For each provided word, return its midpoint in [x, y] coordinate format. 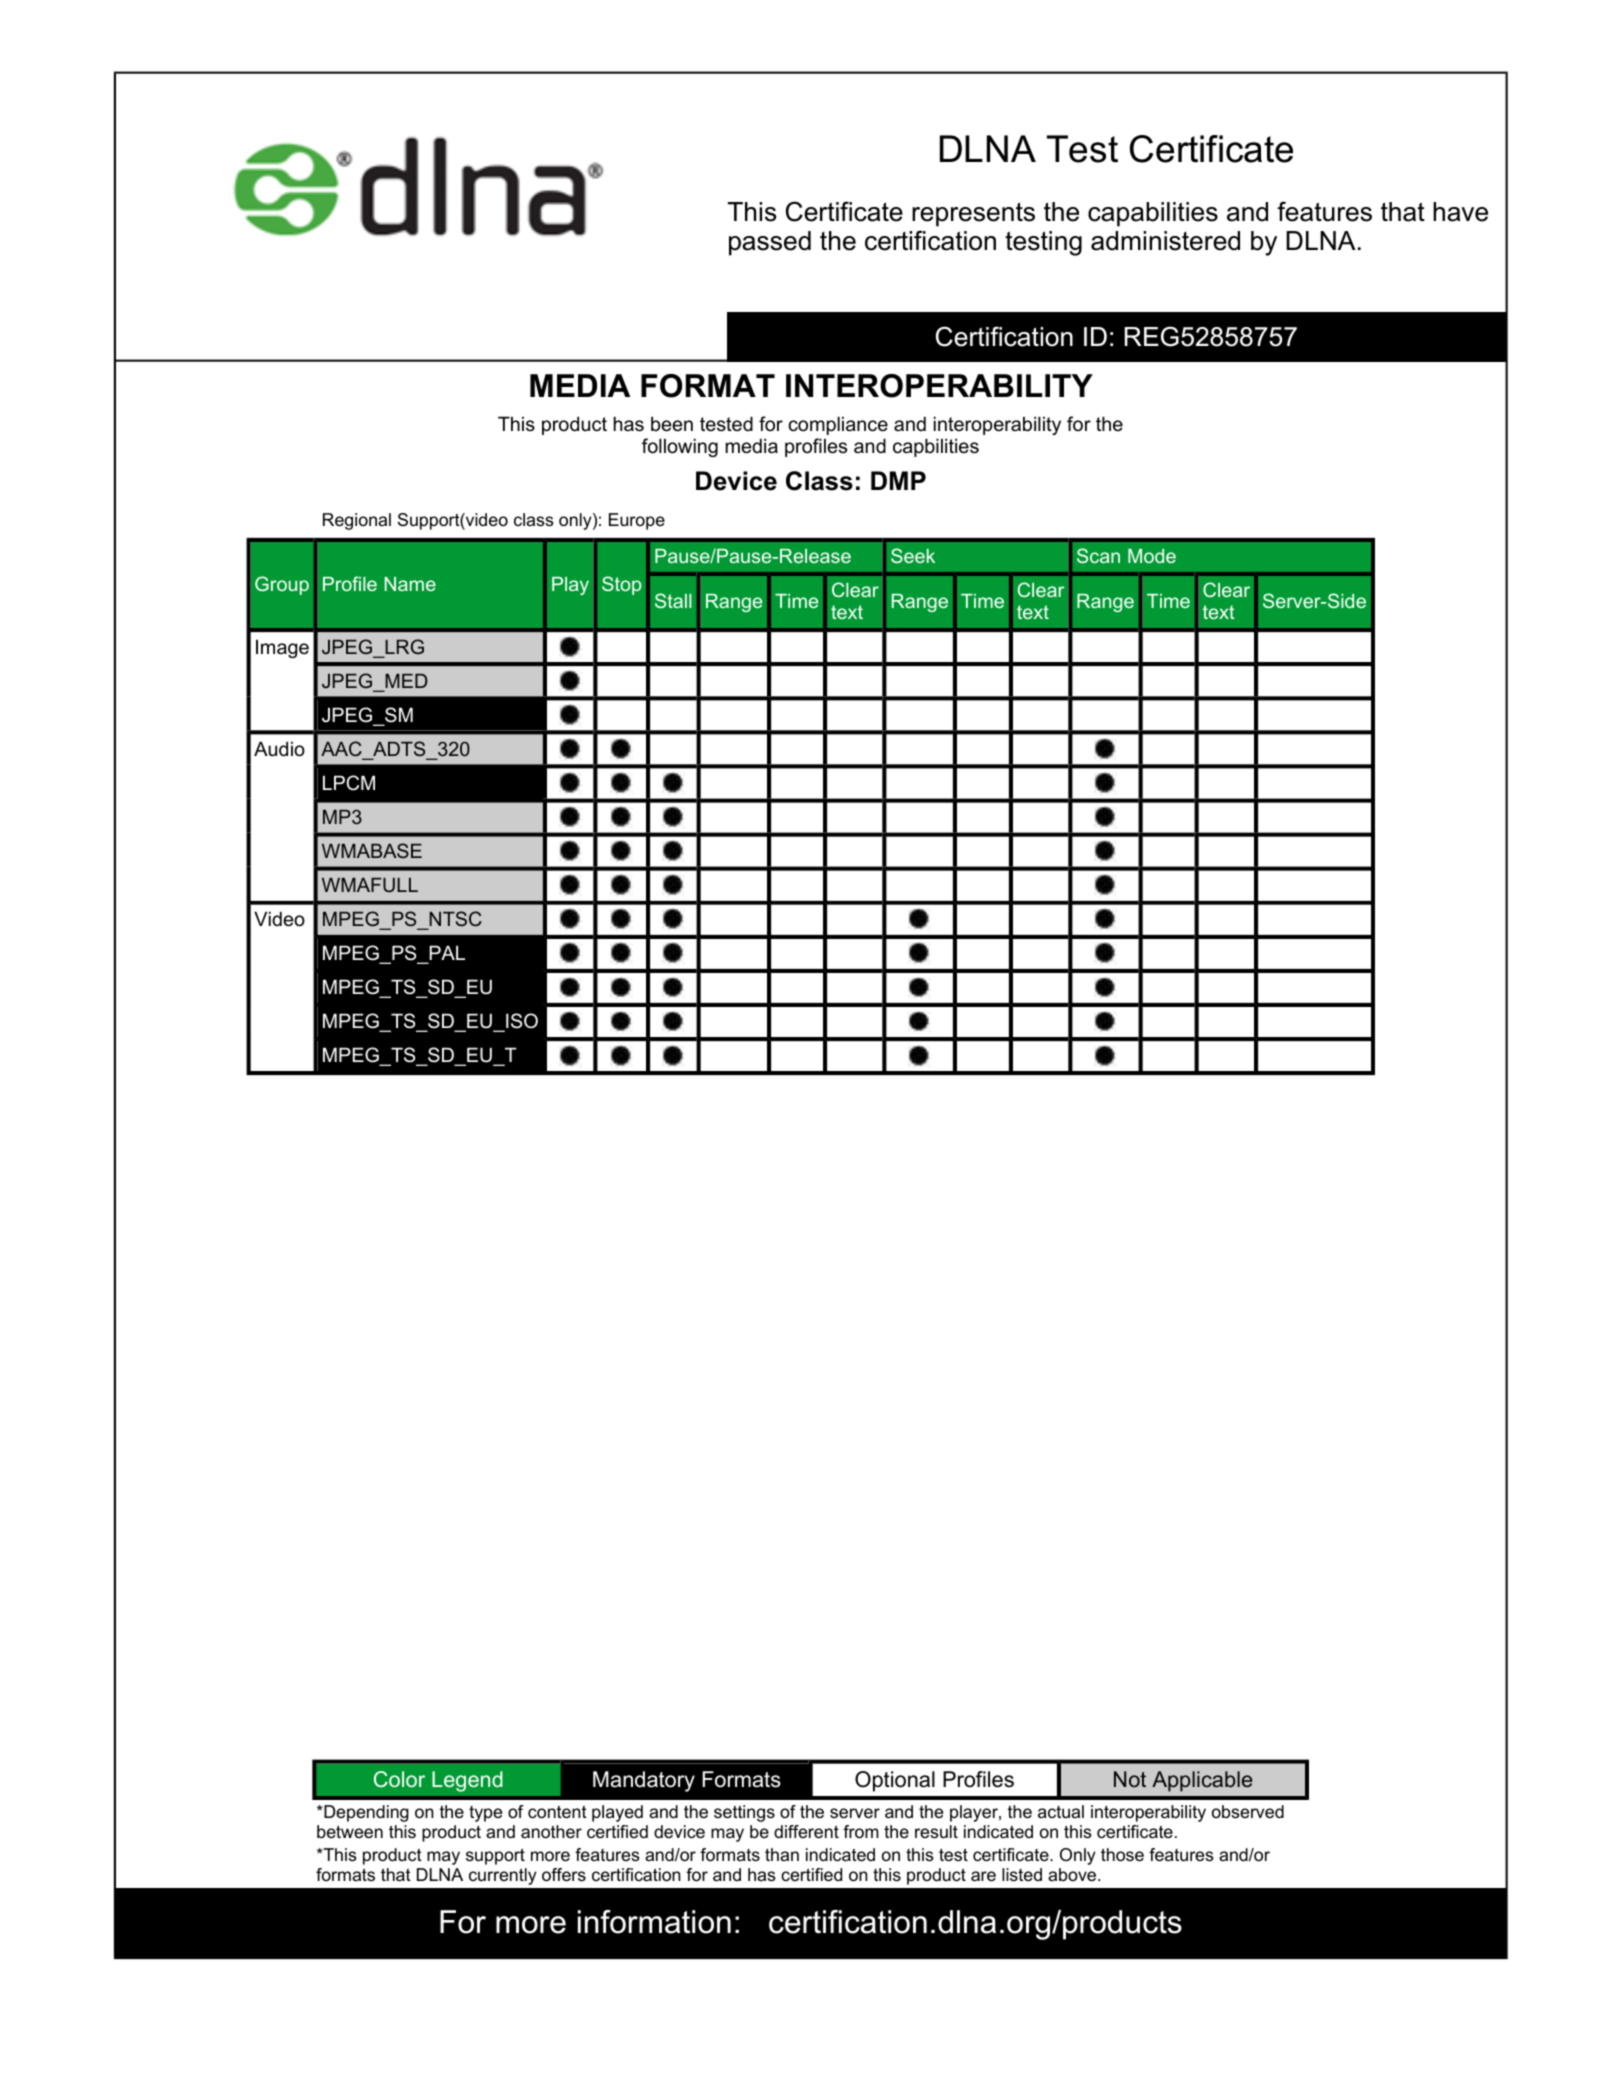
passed [770, 243]
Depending [365, 1813]
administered [1165, 241]
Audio [279, 749]
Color [399, 1779]
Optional [895, 1781]
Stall [673, 600]
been [672, 424]
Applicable [1202, 1781]
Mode [1152, 556]
